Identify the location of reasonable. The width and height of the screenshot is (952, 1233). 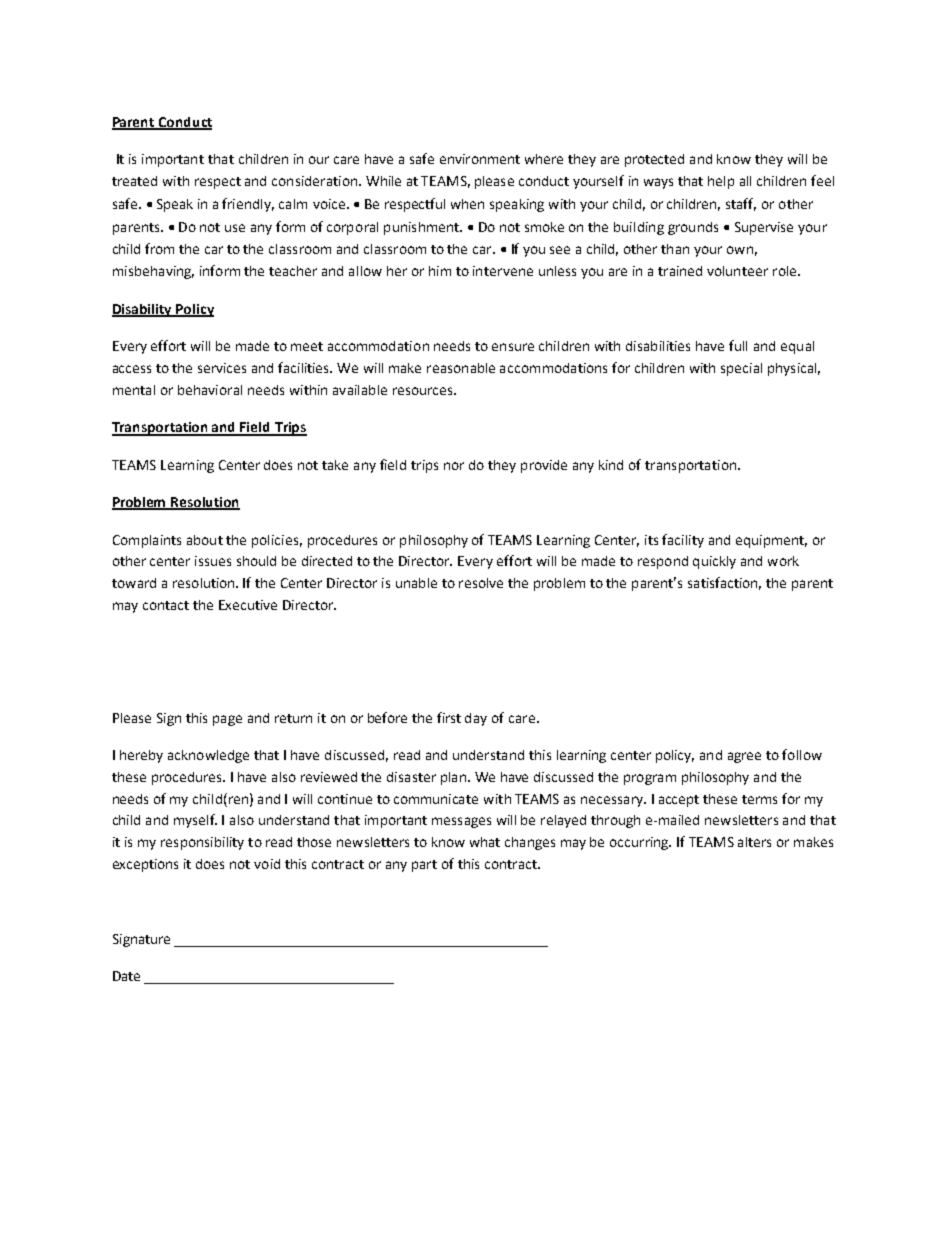
(461, 368).
